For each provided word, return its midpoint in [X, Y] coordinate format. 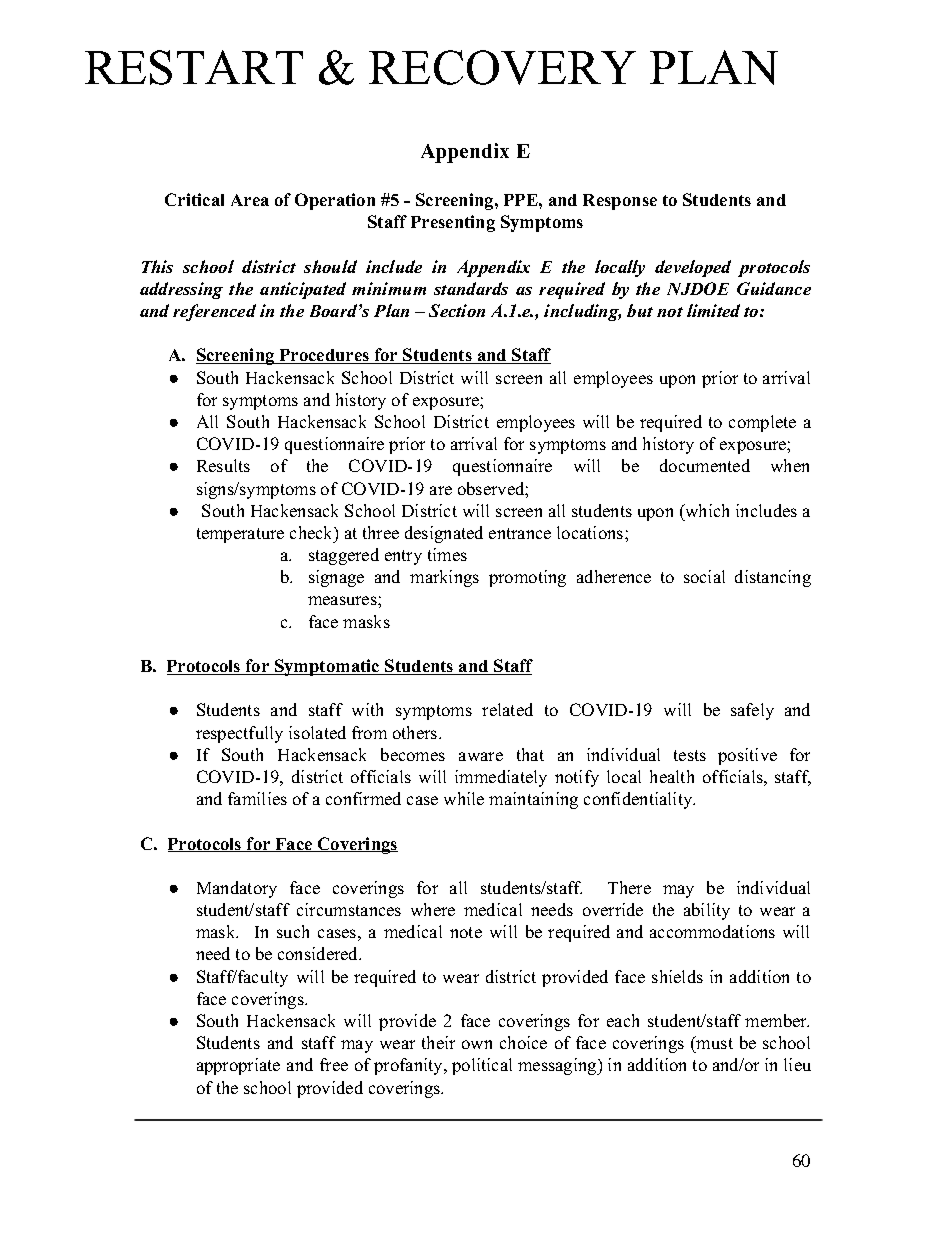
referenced [214, 312]
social [704, 576]
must [714, 1042]
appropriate [238, 1066]
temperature [240, 535]
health [672, 776]
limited [713, 310]
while [464, 798]
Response [620, 202]
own [477, 1044]
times [447, 554]
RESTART [194, 67]
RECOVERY [502, 67]
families [257, 798]
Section [457, 310]
